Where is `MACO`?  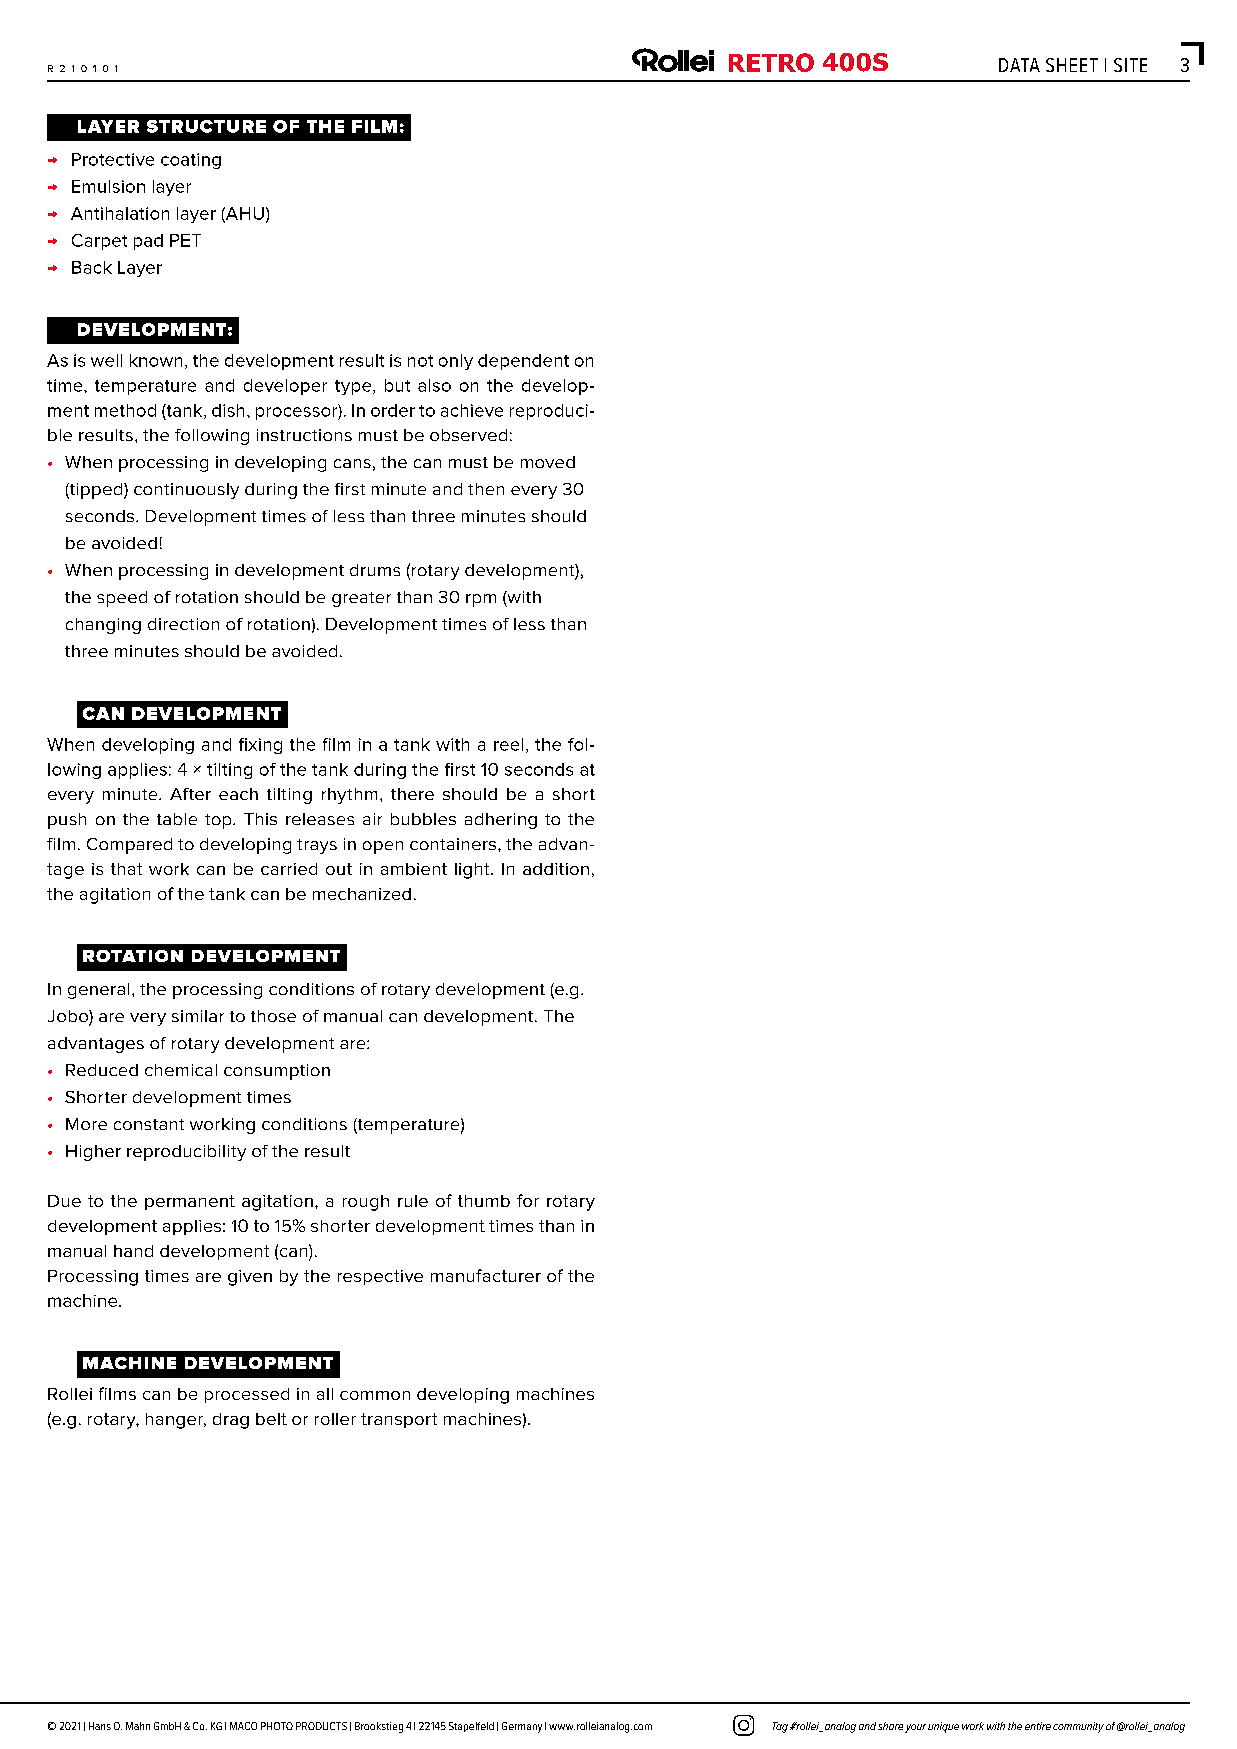 MACO is located at coordinates (243, 1726).
